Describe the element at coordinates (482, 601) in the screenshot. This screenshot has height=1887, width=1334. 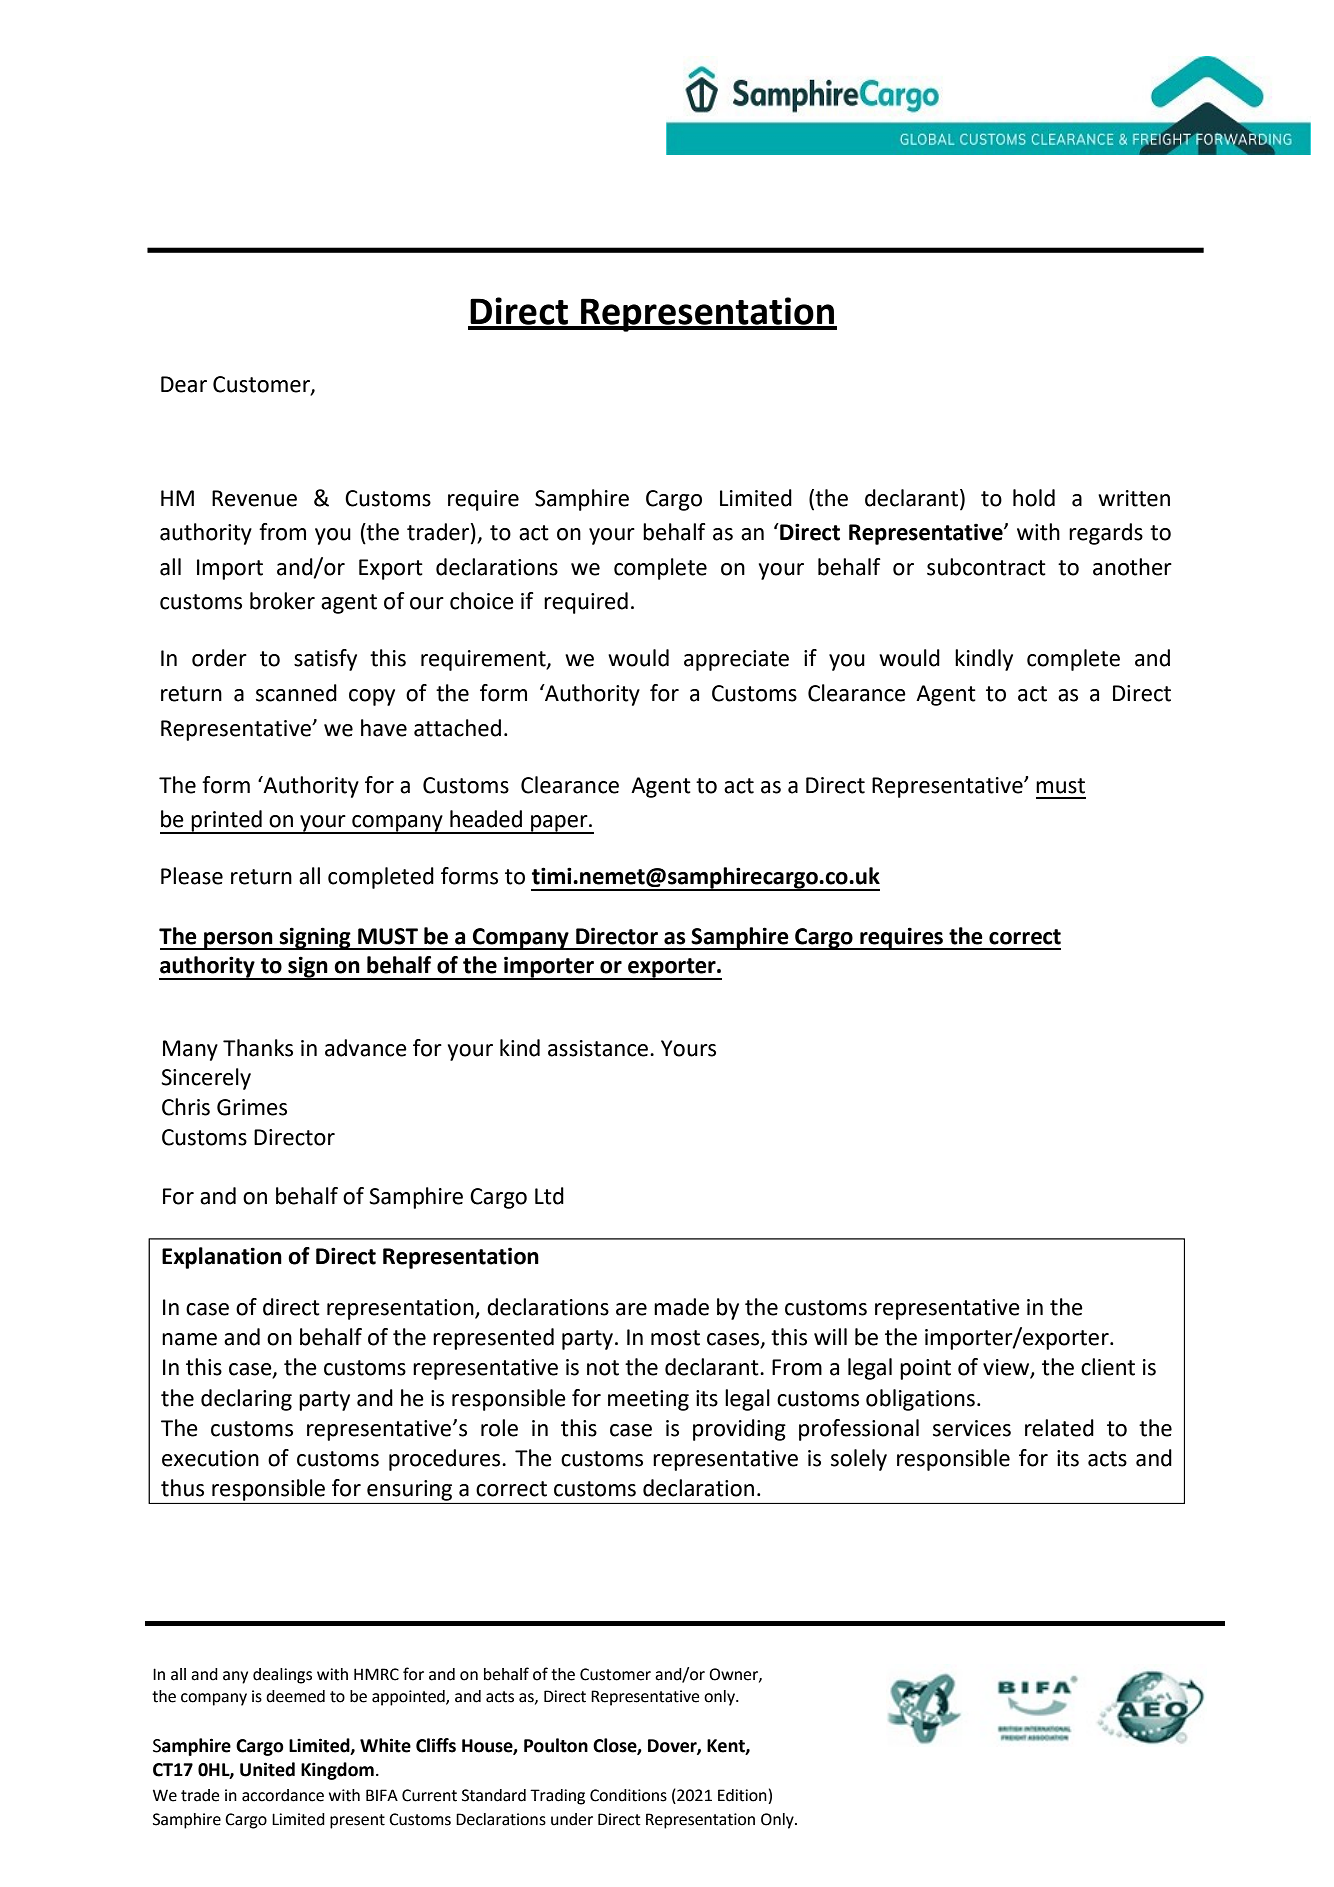
I see `choice` at that location.
